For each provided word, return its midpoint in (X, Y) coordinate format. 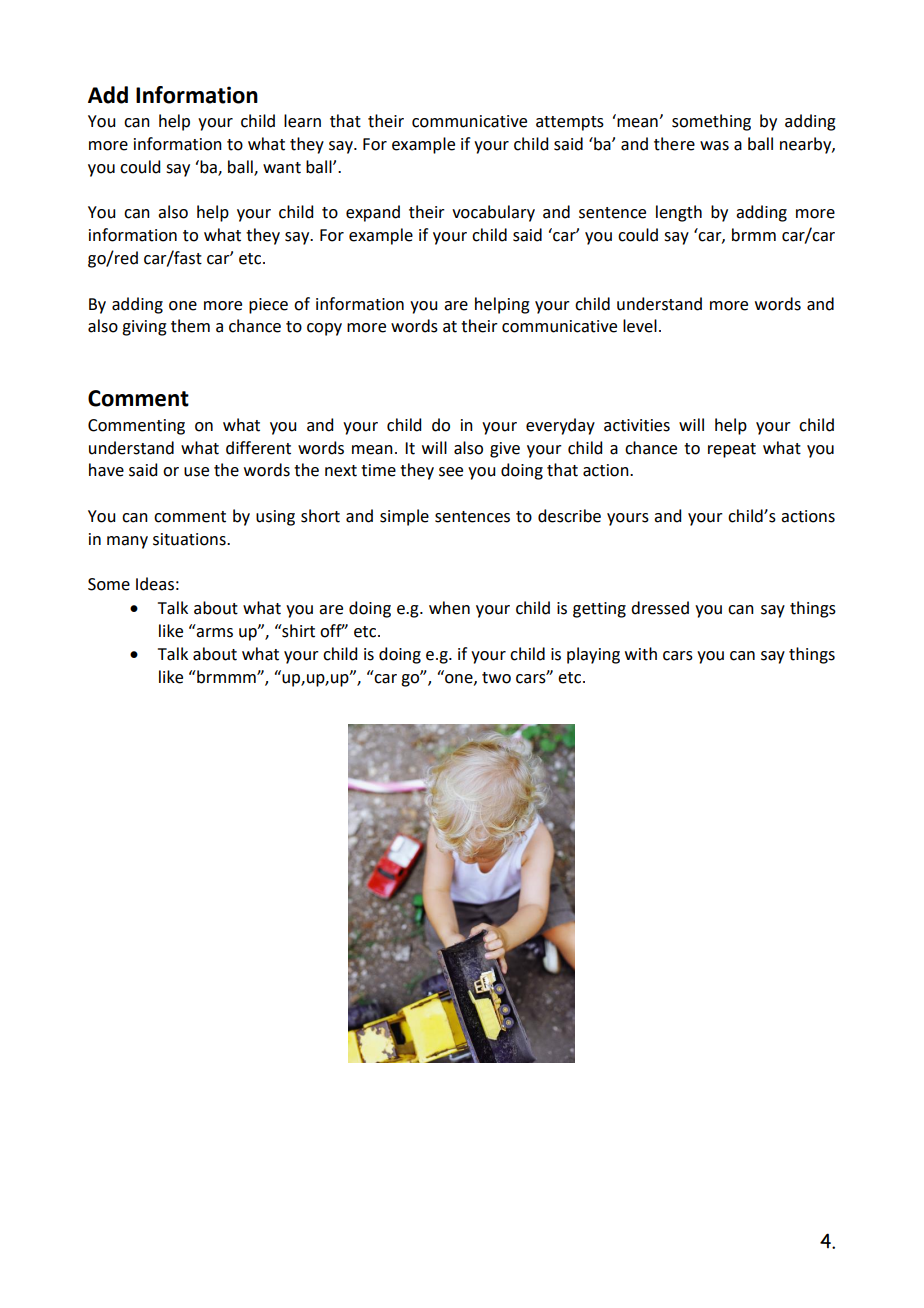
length (679, 213)
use (196, 472)
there (674, 144)
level (640, 326)
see (451, 472)
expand (373, 213)
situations (190, 539)
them (190, 326)
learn (302, 121)
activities (637, 425)
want (282, 168)
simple (404, 517)
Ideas (155, 584)
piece (268, 306)
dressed (660, 608)
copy (324, 329)
